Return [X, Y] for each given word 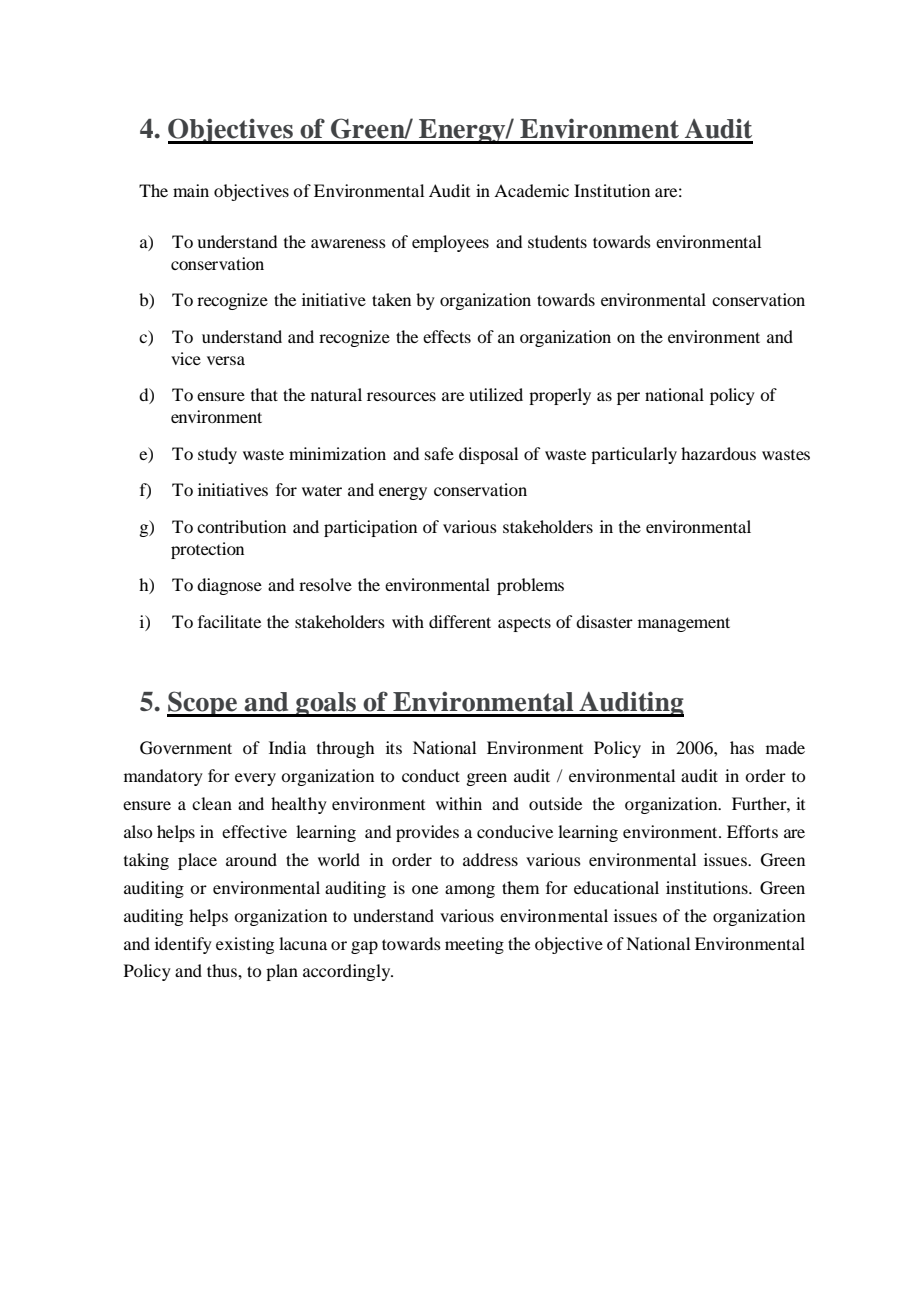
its [394, 747]
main [191, 190]
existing [245, 945]
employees [450, 243]
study [217, 455]
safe [439, 453]
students [557, 241]
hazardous [718, 453]
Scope [203, 704]
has [742, 747]
